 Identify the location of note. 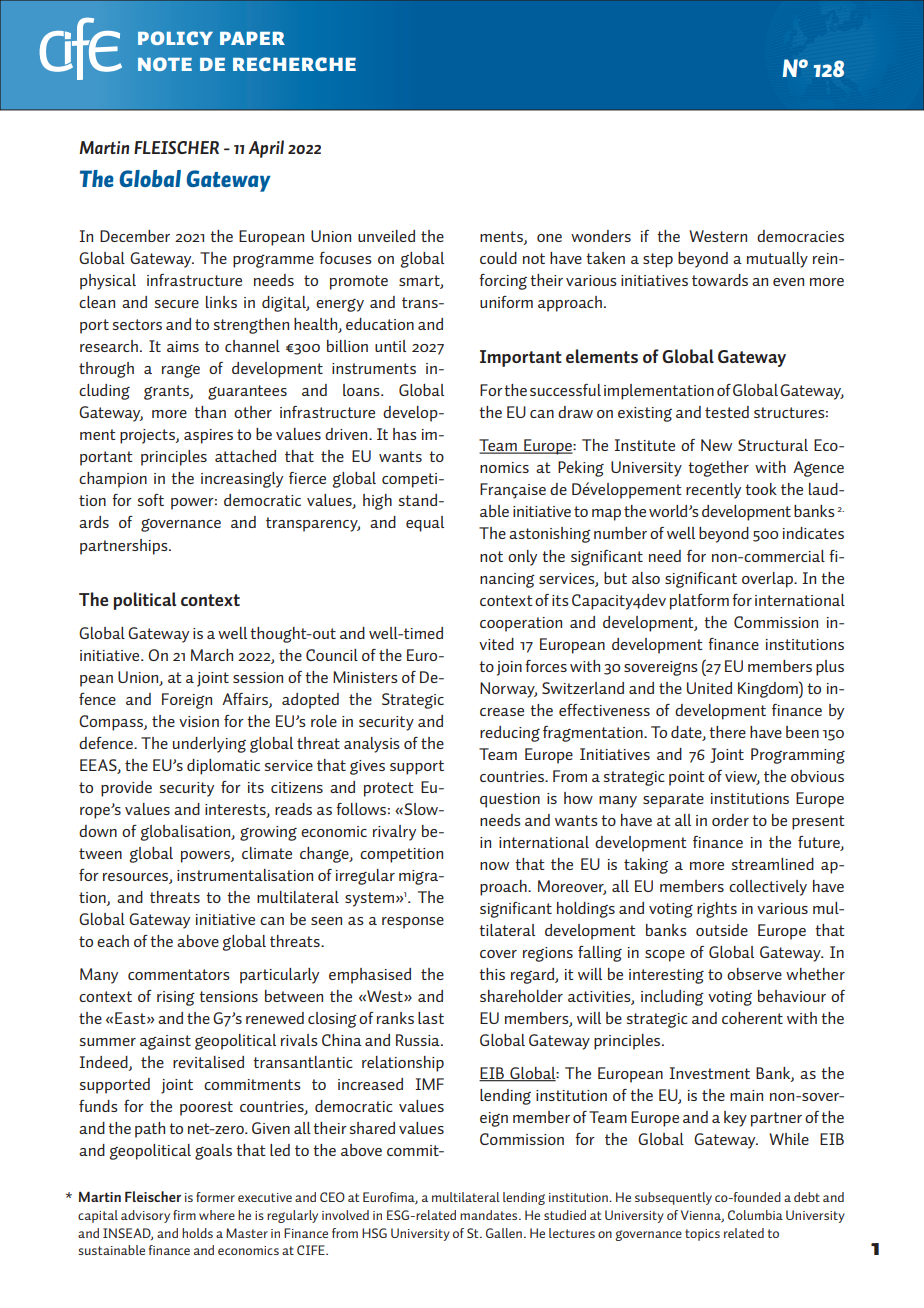
(165, 64).
